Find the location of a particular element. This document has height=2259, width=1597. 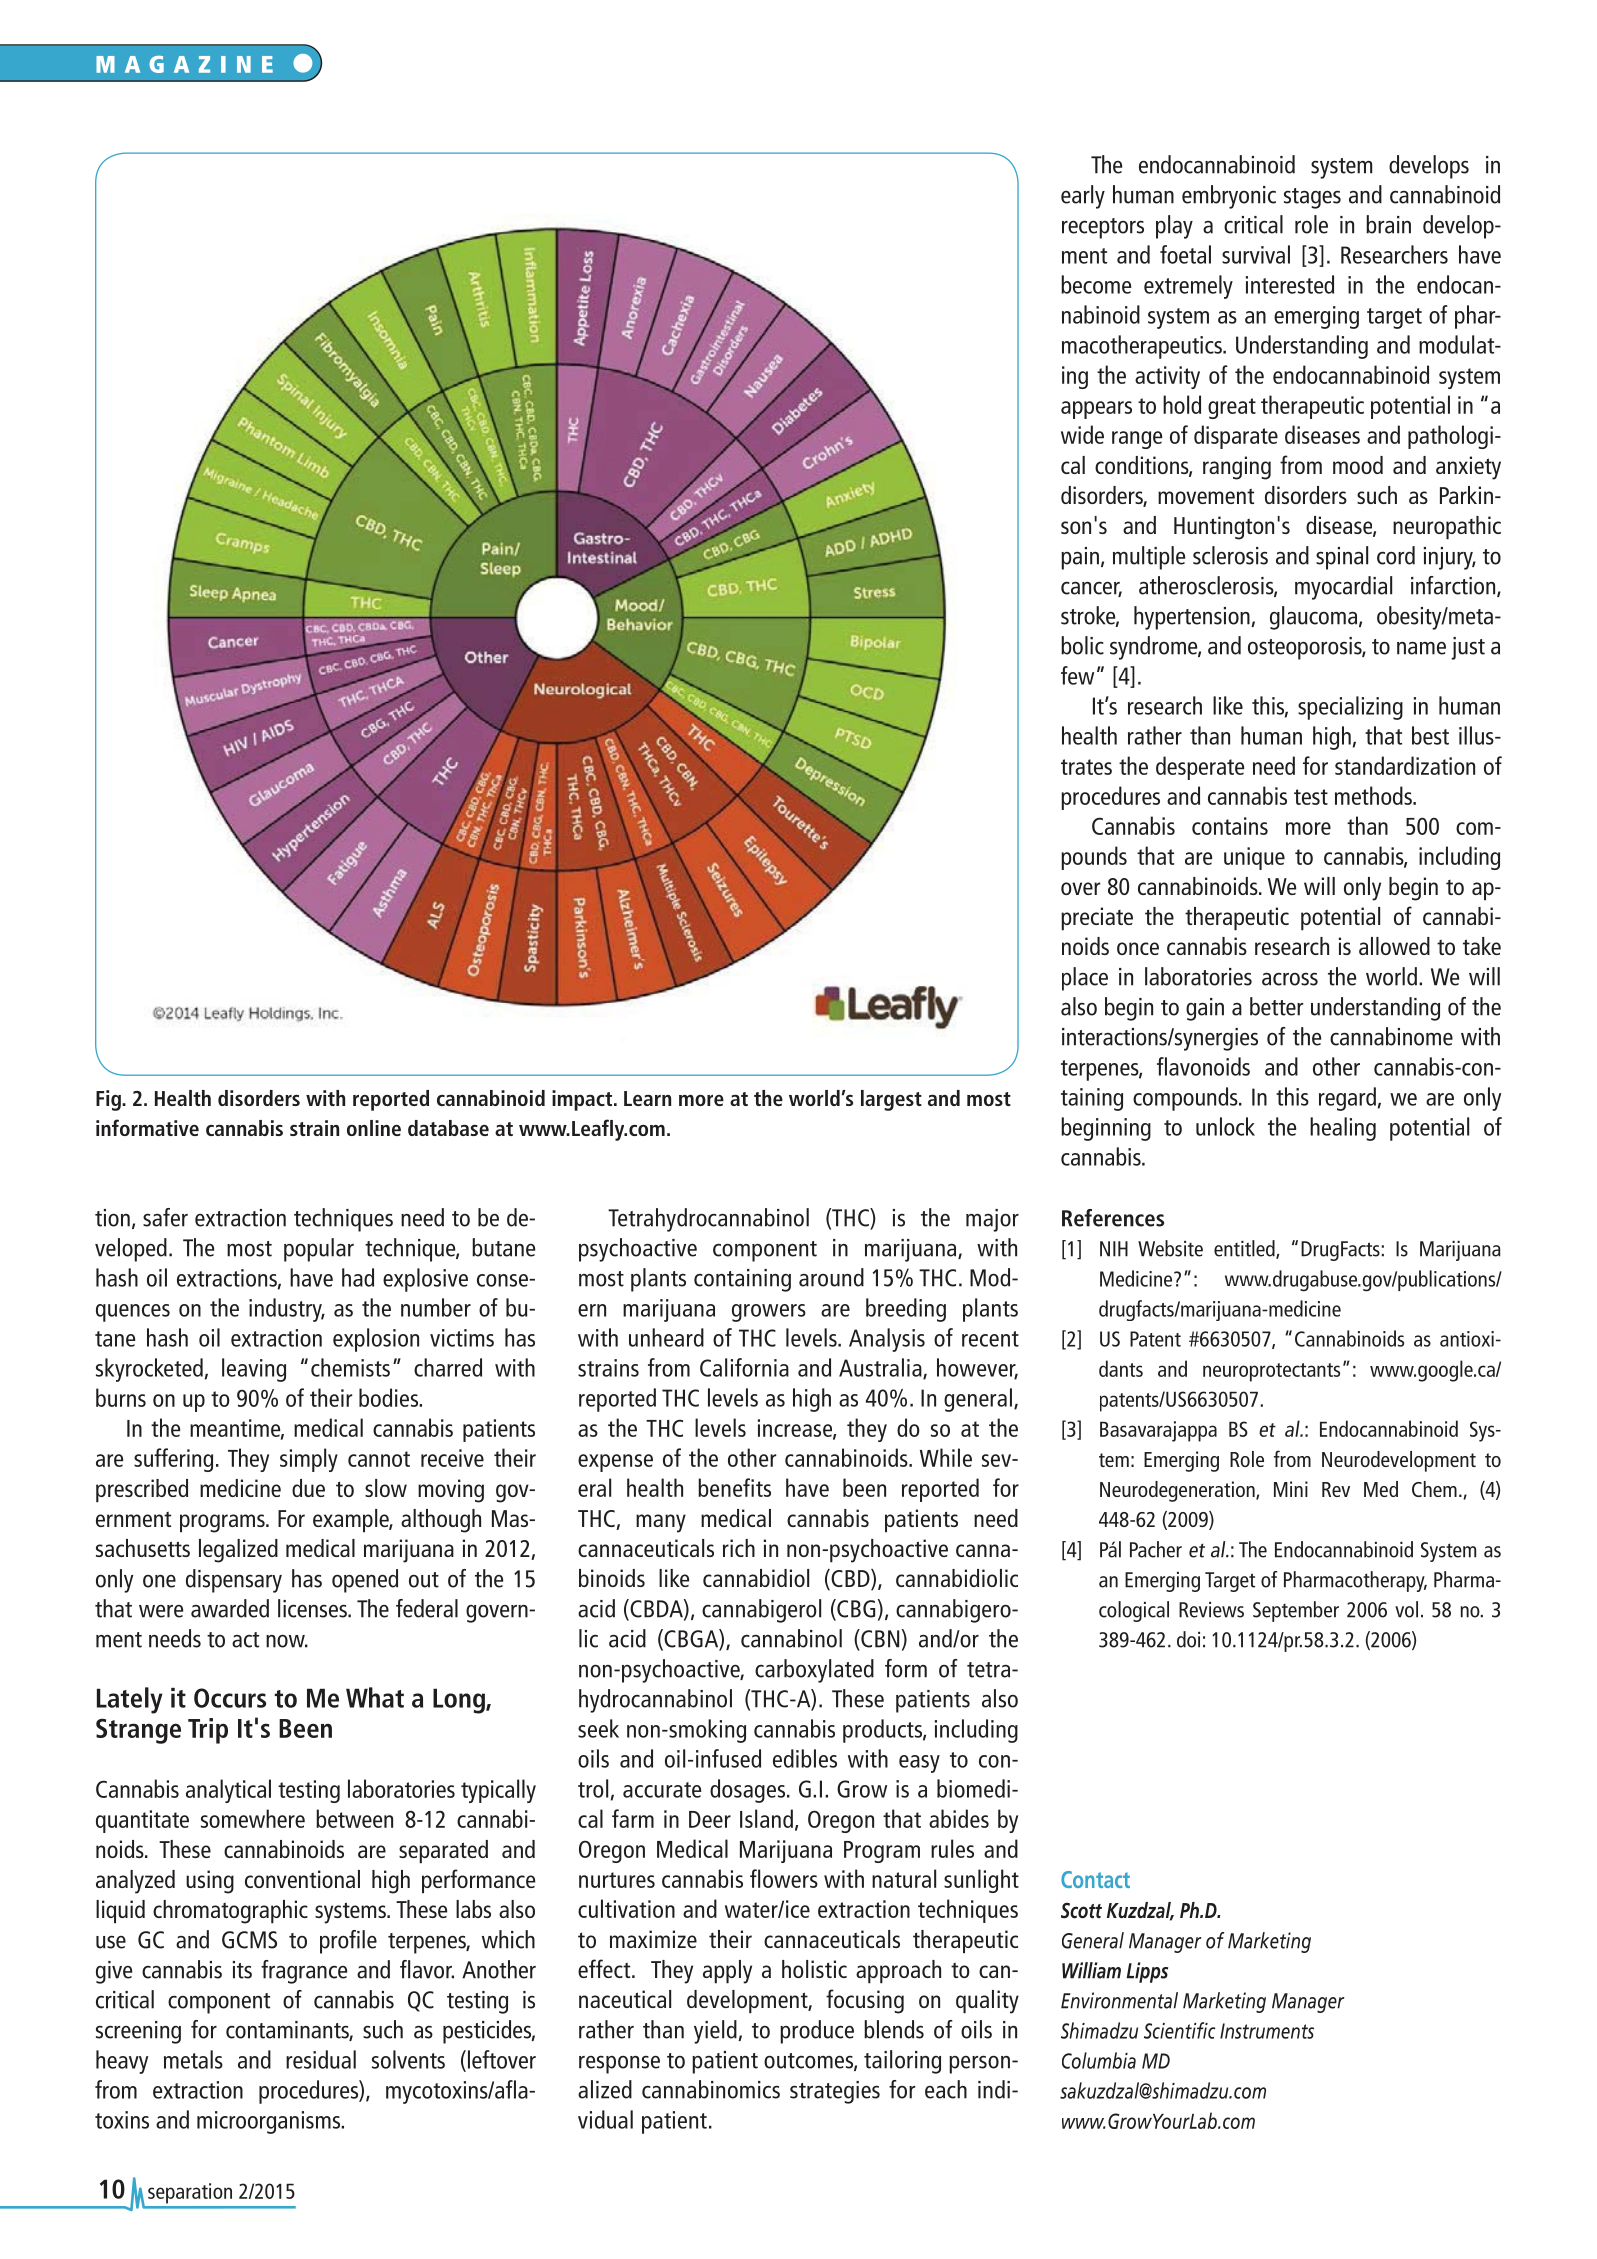

early is located at coordinates (1083, 197).
